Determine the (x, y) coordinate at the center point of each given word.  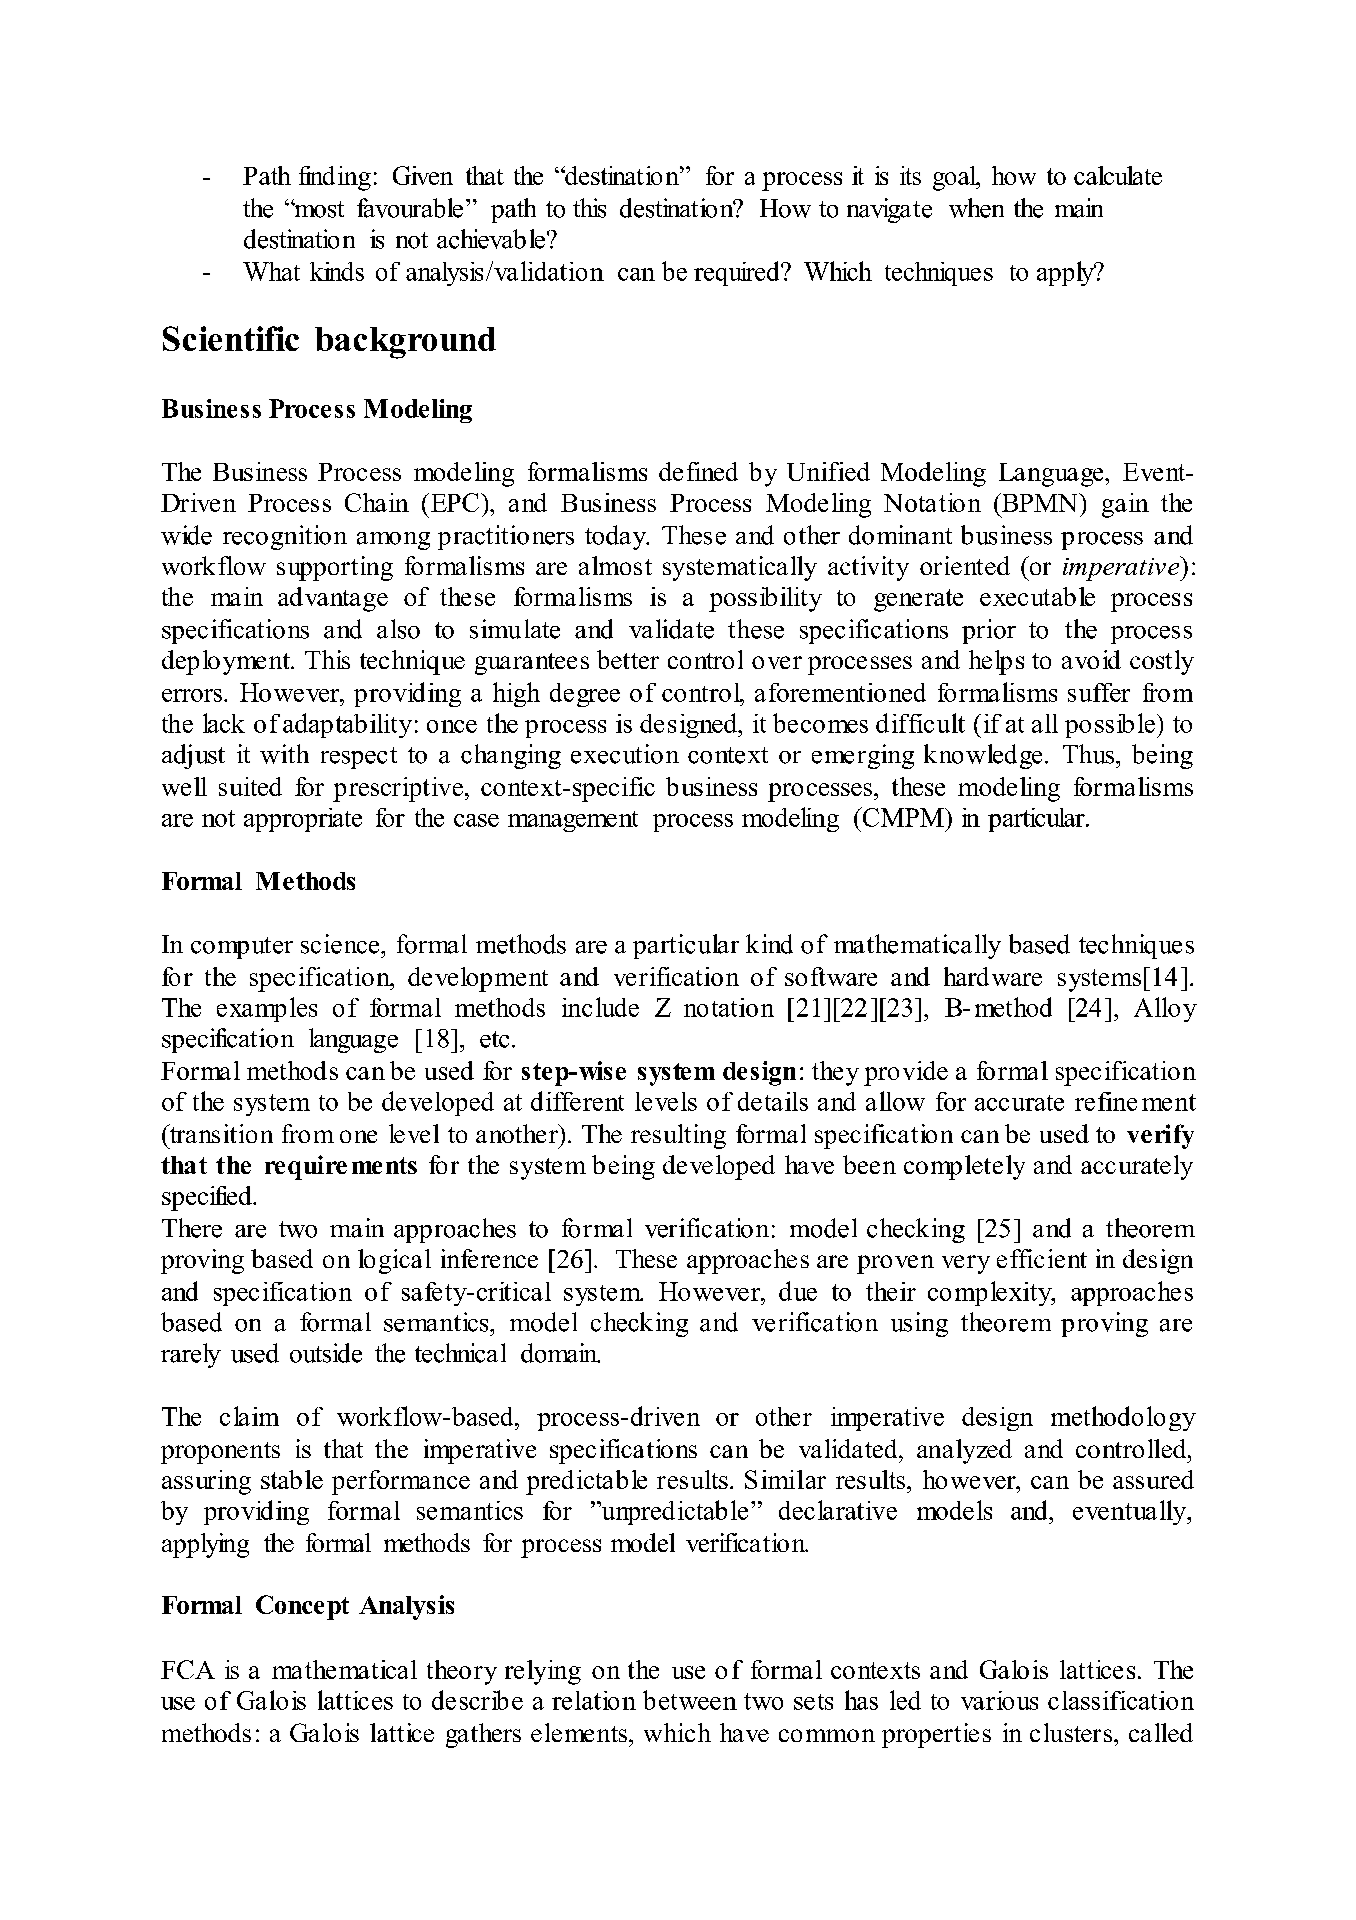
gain (1125, 505)
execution (625, 754)
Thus (1090, 754)
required (738, 273)
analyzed (964, 1451)
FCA (188, 1669)
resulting (678, 1136)
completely (964, 1167)
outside (326, 1353)
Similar (785, 1479)
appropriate (303, 820)
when (976, 208)
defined (698, 471)
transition (220, 1133)
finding (335, 178)
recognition (285, 537)
